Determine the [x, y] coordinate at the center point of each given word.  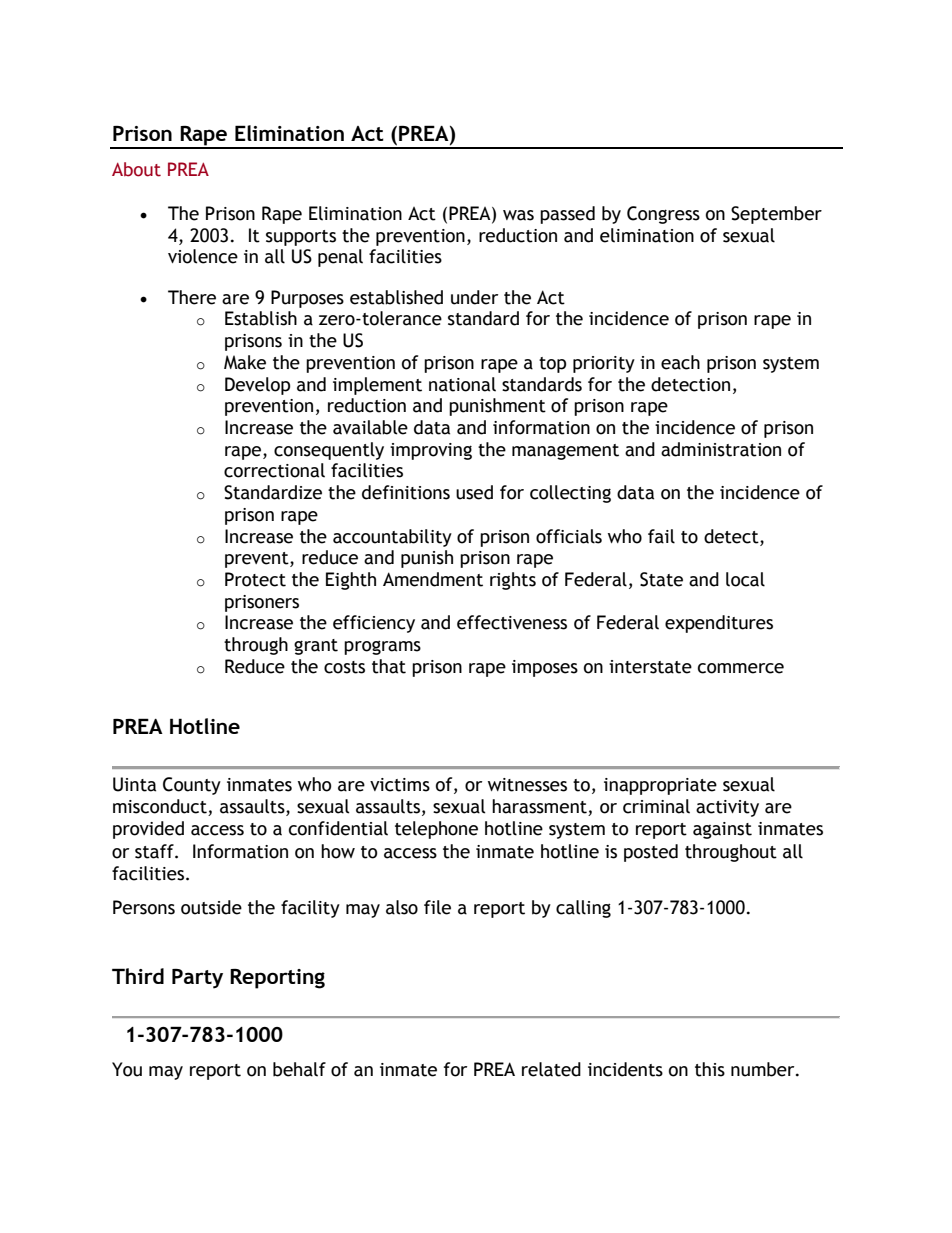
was [518, 215]
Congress [663, 215]
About [136, 169]
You [127, 1069]
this [710, 1069]
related [551, 1069]
